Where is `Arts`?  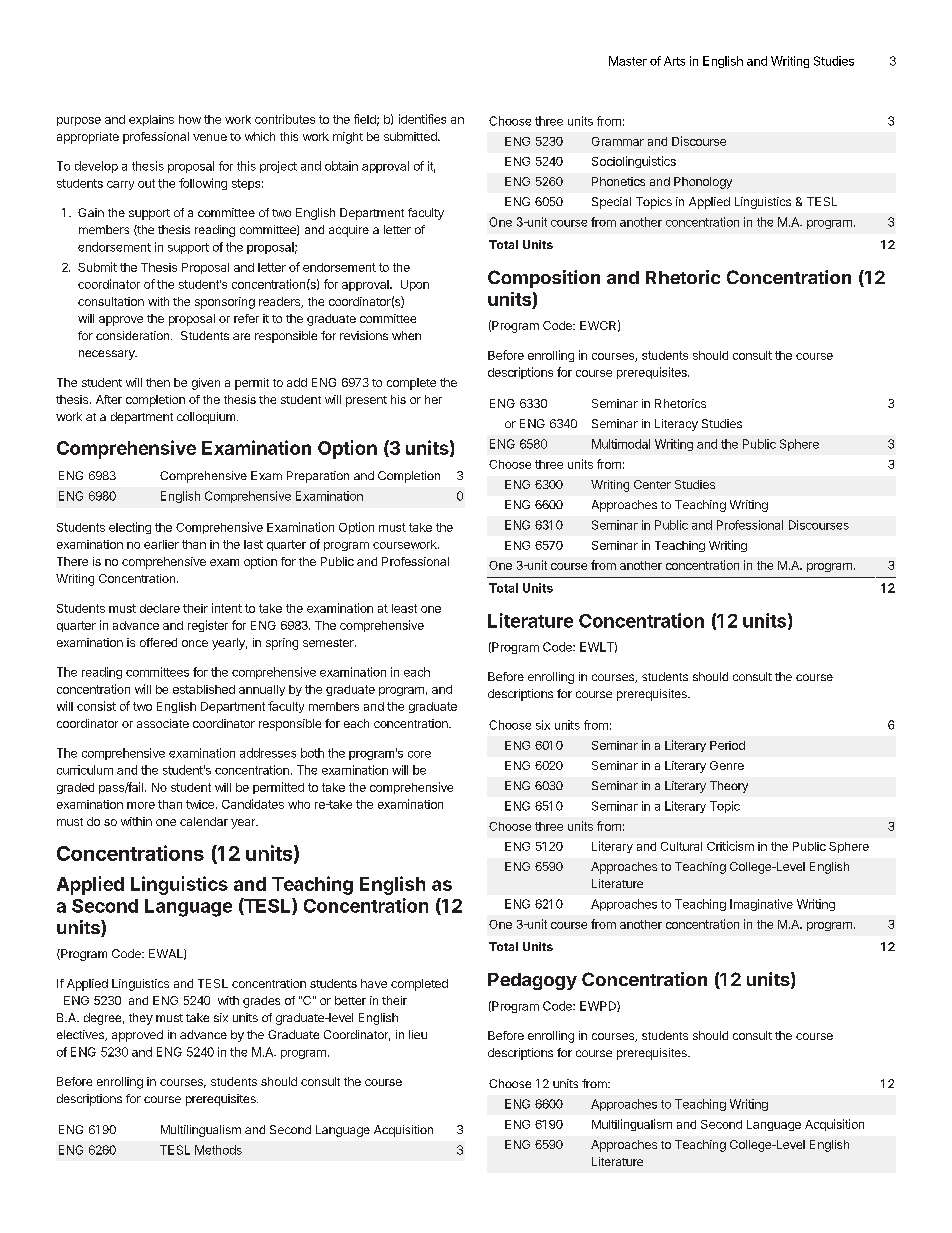 Arts is located at coordinates (674, 61).
